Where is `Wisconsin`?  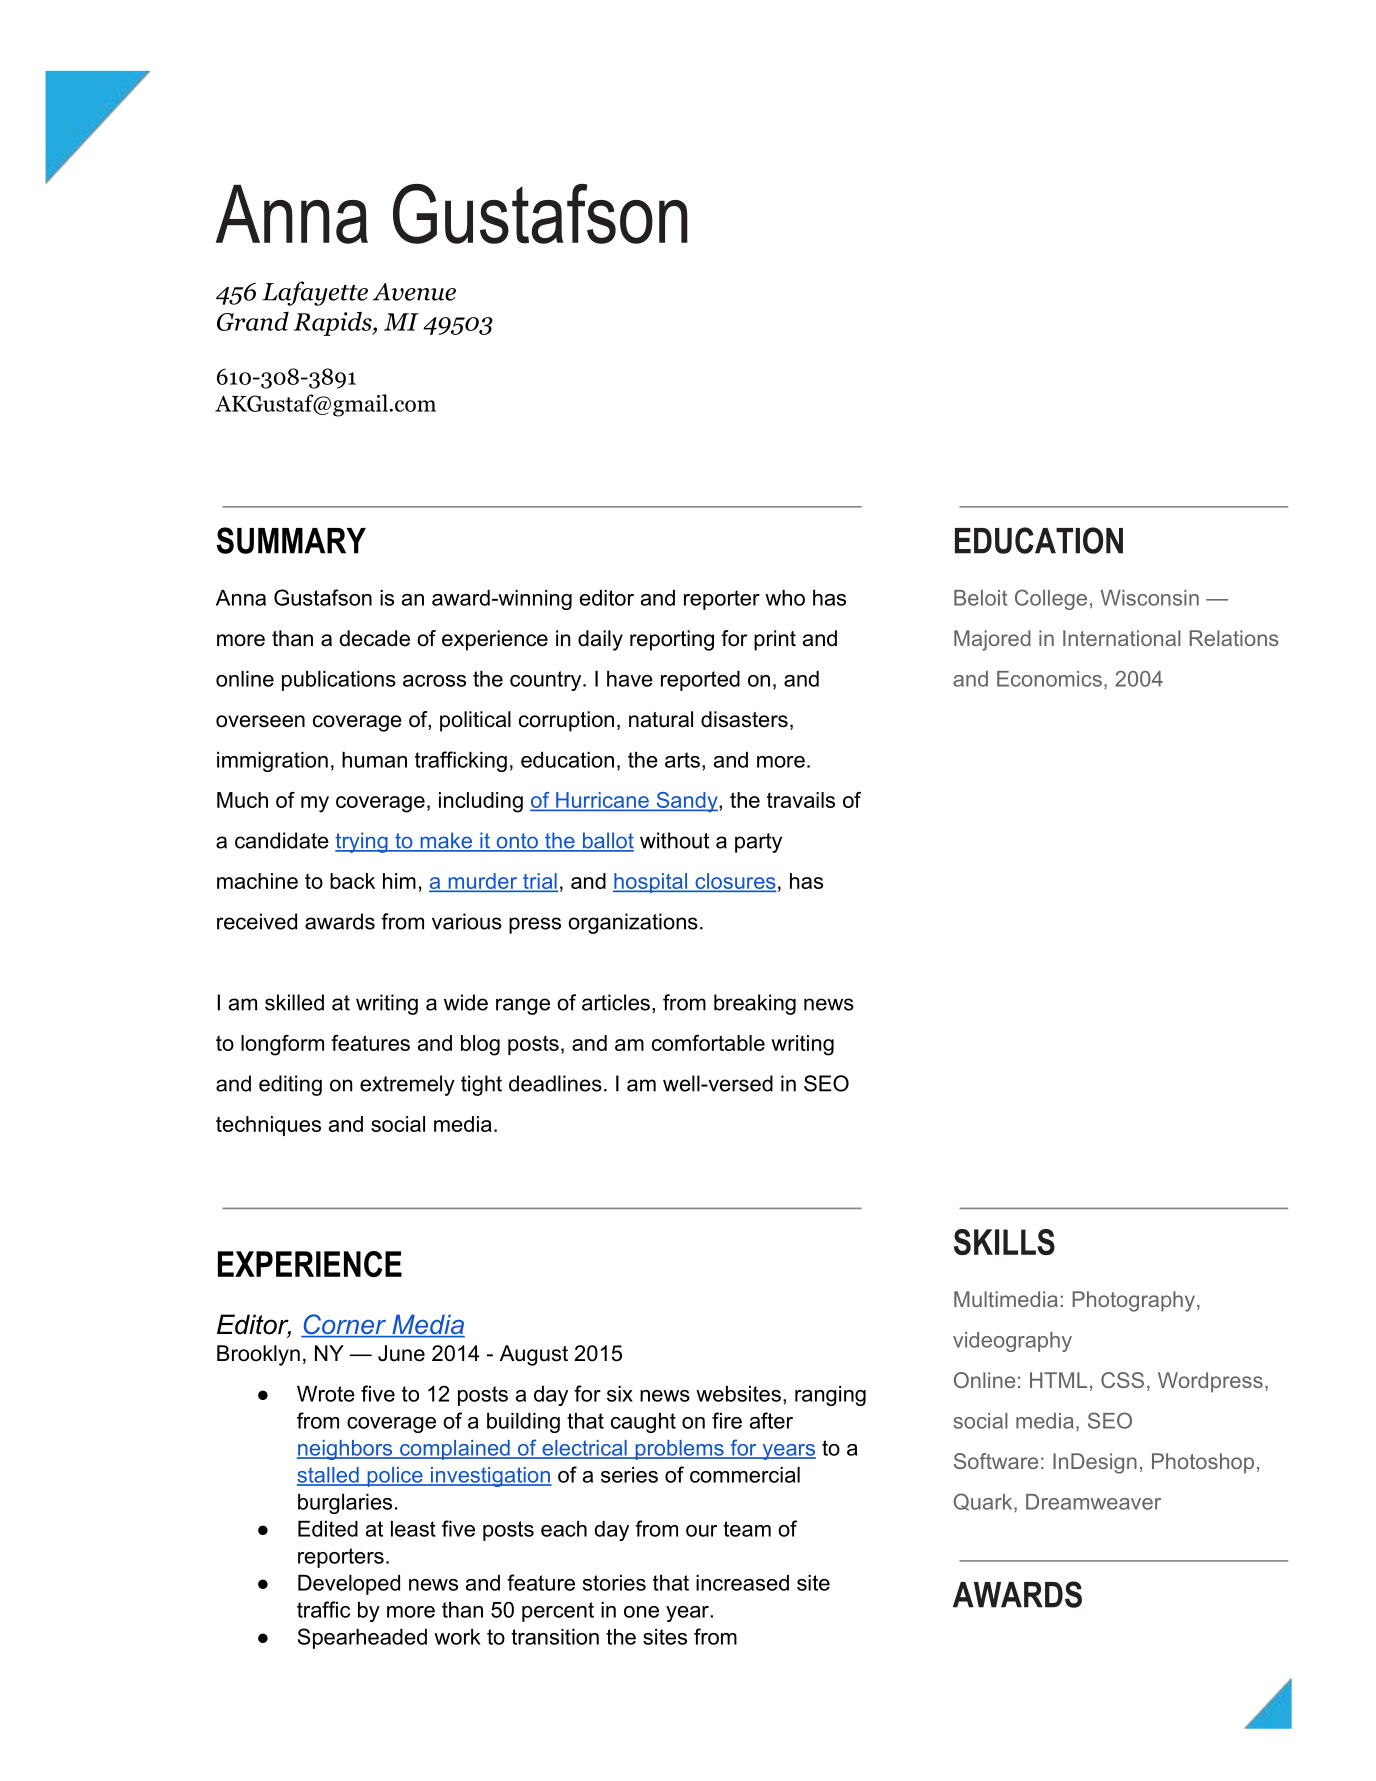 Wisconsin is located at coordinates (1150, 598).
